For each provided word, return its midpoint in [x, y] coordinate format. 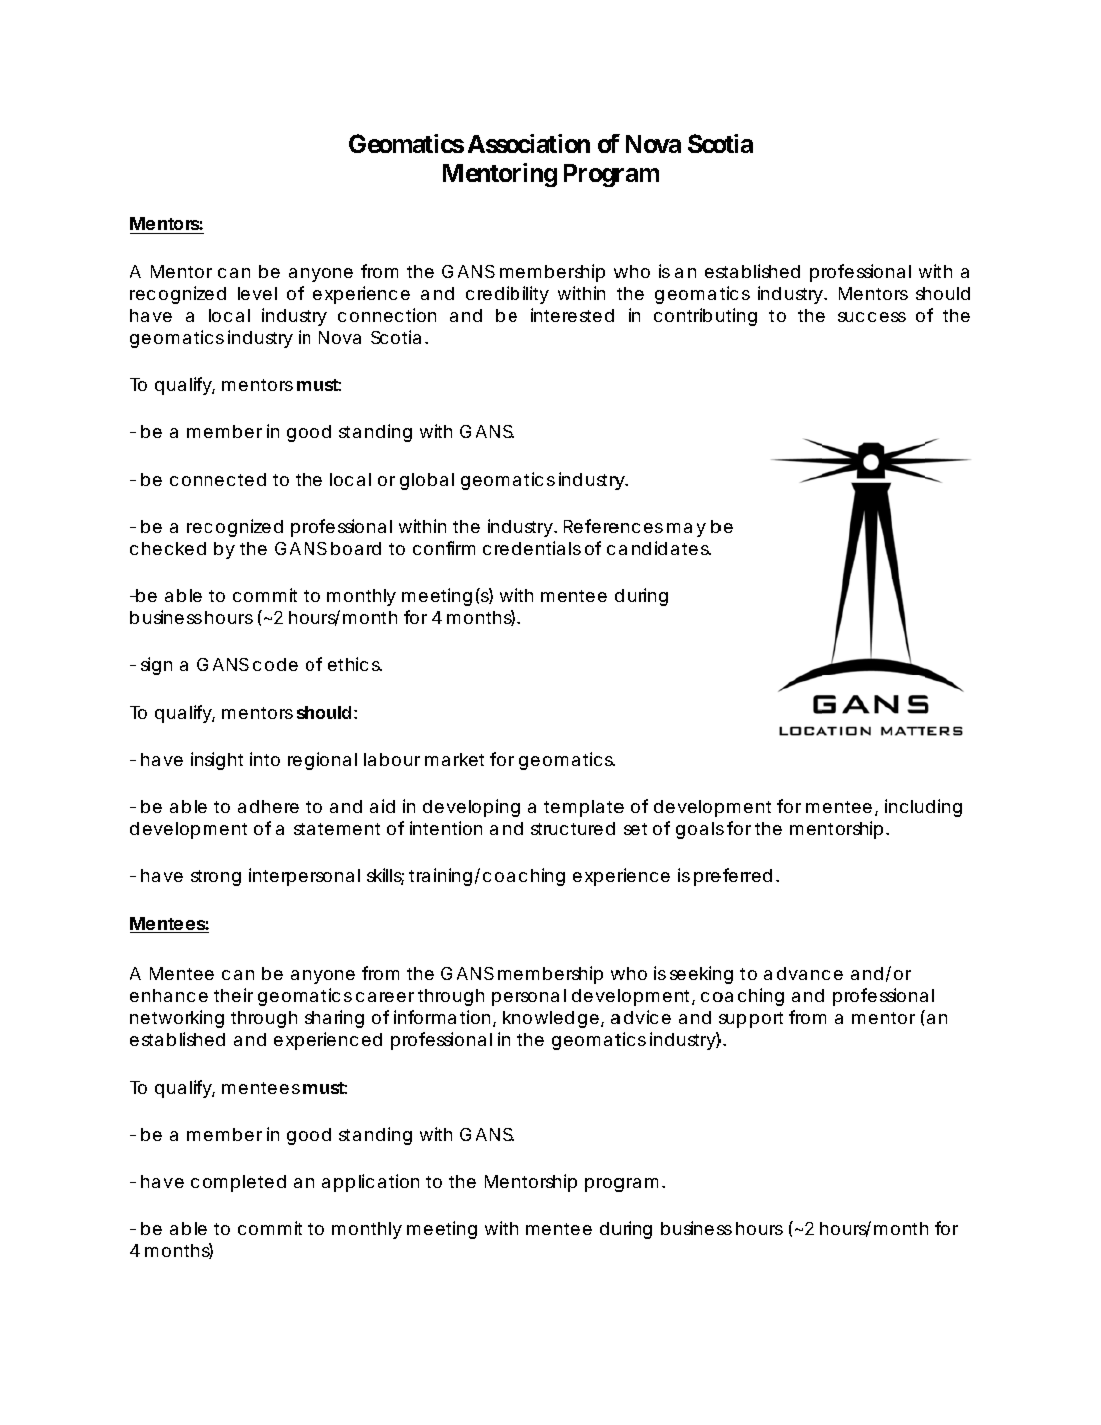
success [872, 317]
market [454, 759]
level [257, 293]
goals [700, 830]
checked [168, 548]
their [233, 995]
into [265, 759]
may [686, 530]
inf [406, 1017]
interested [572, 315]
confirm [444, 548]
